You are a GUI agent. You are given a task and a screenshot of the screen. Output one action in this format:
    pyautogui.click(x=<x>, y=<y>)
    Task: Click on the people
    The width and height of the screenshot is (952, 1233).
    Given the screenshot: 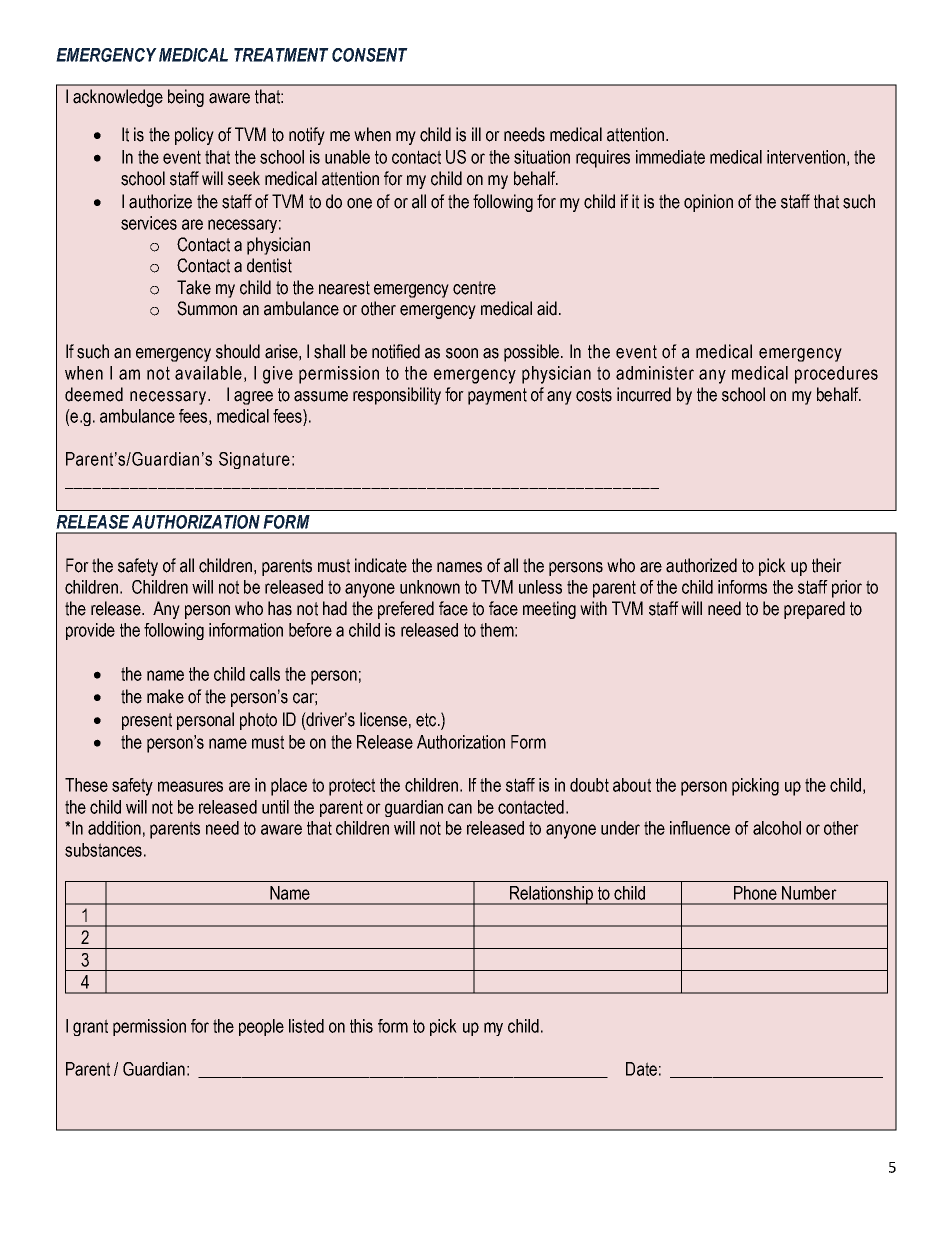 What is the action you would take?
    pyautogui.click(x=261, y=1027)
